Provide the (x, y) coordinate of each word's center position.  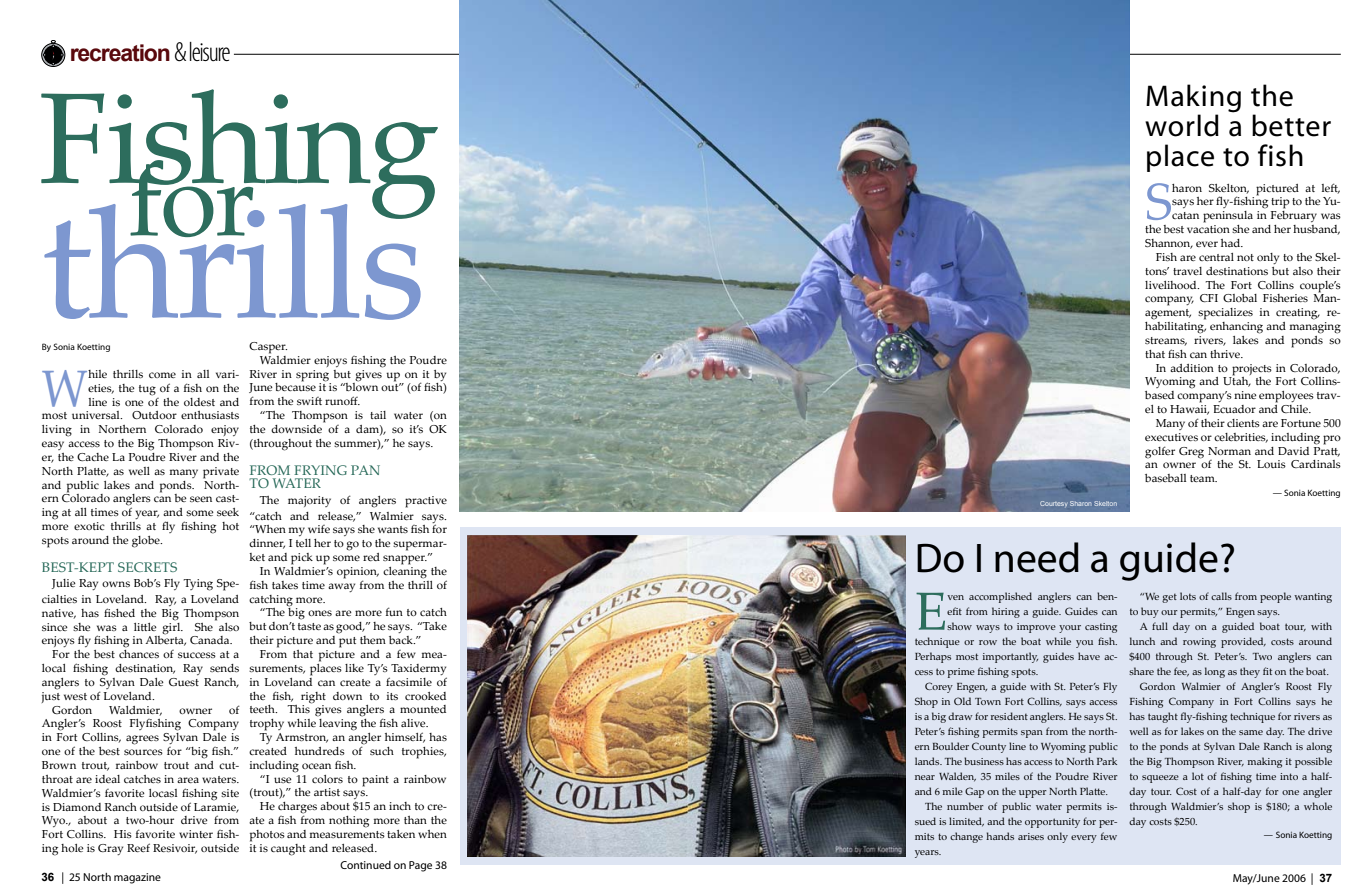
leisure (210, 51)
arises (1031, 836)
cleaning (405, 571)
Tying (198, 585)
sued (925, 821)
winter (196, 834)
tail (378, 415)
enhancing (1236, 328)
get (1169, 598)
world (1182, 125)
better (1291, 125)
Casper (268, 348)
